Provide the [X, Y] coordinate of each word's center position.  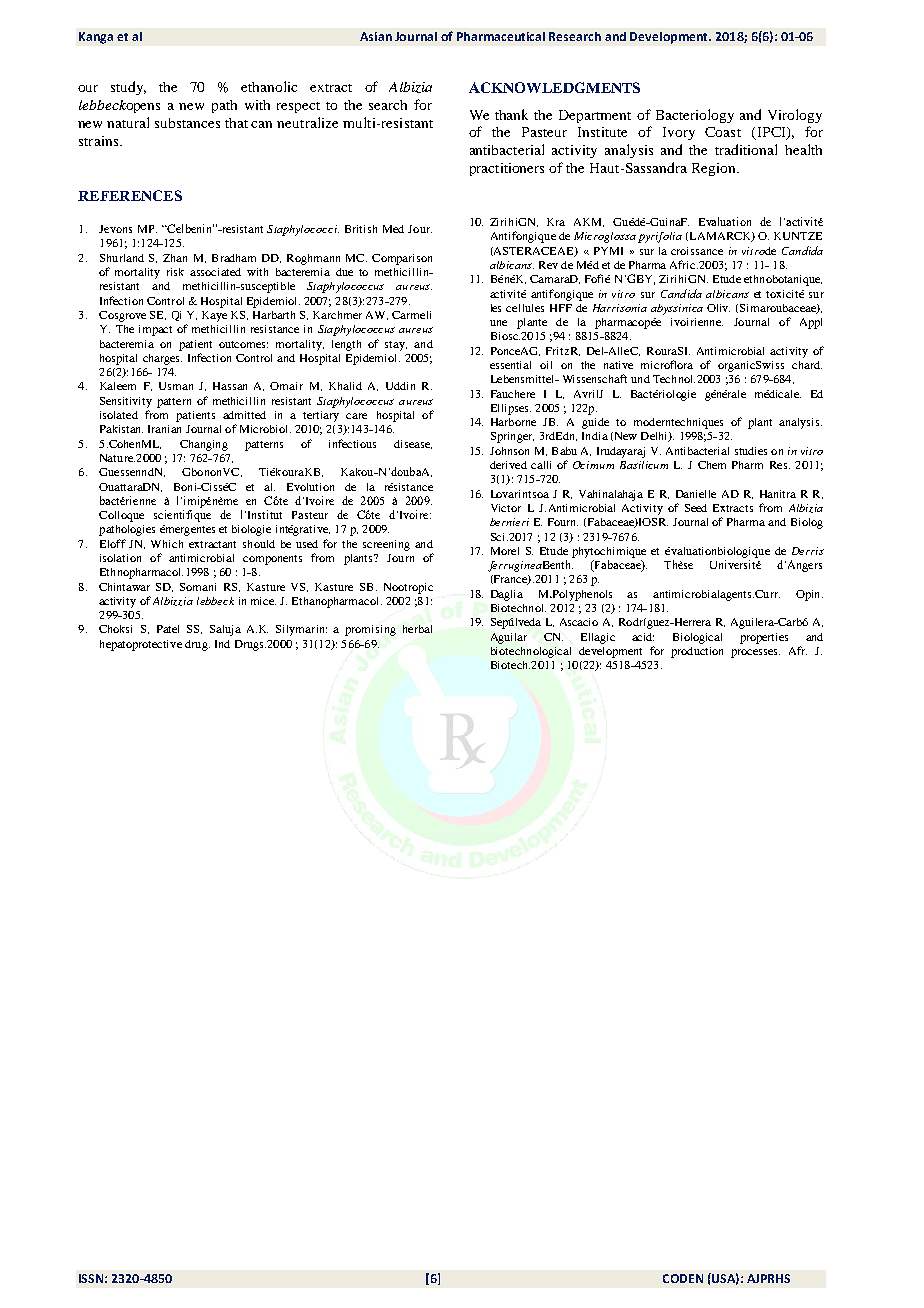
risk [175, 272]
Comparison [402, 259]
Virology [795, 116]
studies [751, 451]
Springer [512, 437]
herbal [417, 629]
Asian [376, 36]
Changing [204, 445]
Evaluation [725, 221]
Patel [168, 629]
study [128, 88]
